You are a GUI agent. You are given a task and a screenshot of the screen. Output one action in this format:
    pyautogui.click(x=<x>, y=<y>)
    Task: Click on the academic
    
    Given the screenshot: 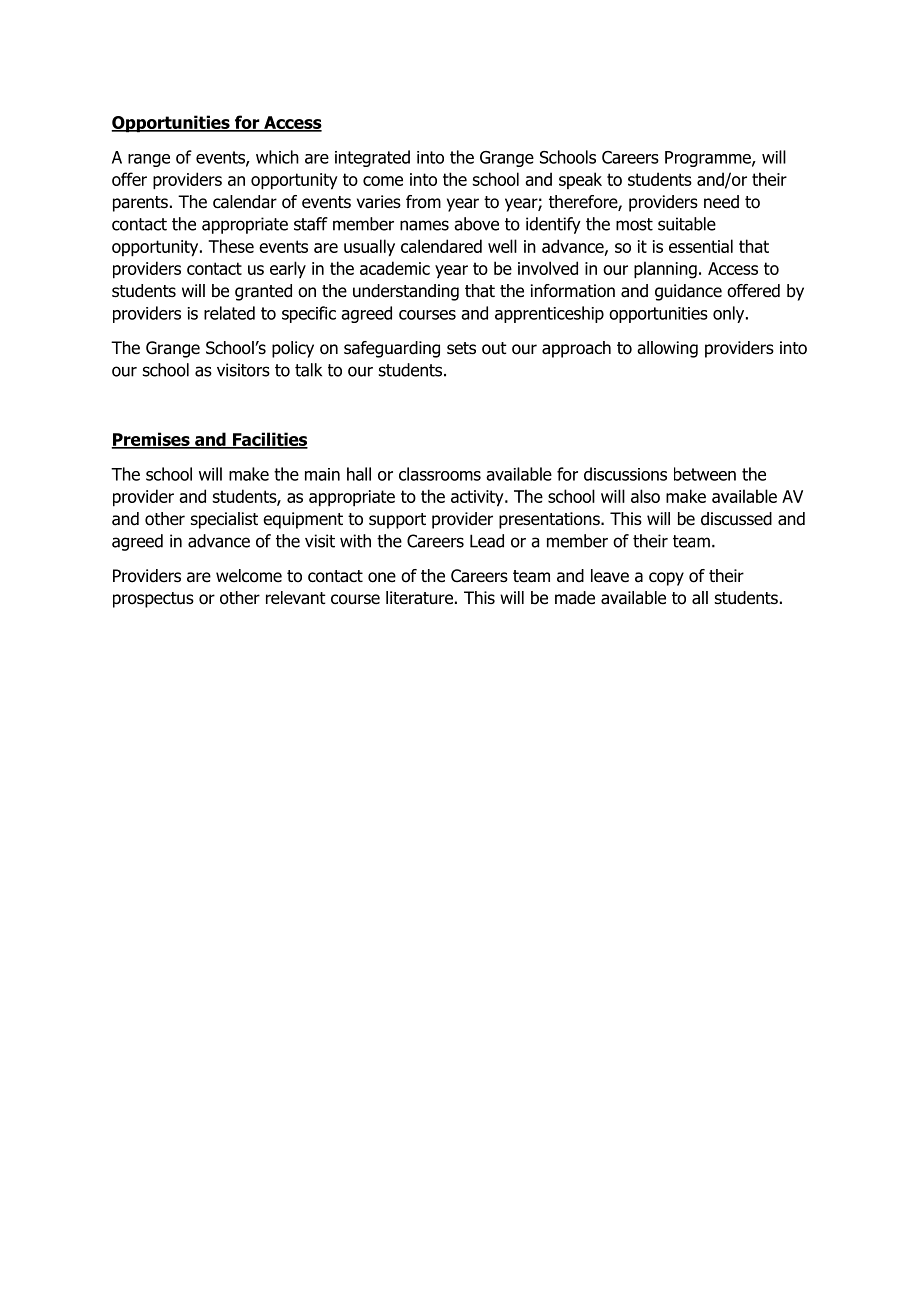 What is the action you would take?
    pyautogui.click(x=395, y=268)
